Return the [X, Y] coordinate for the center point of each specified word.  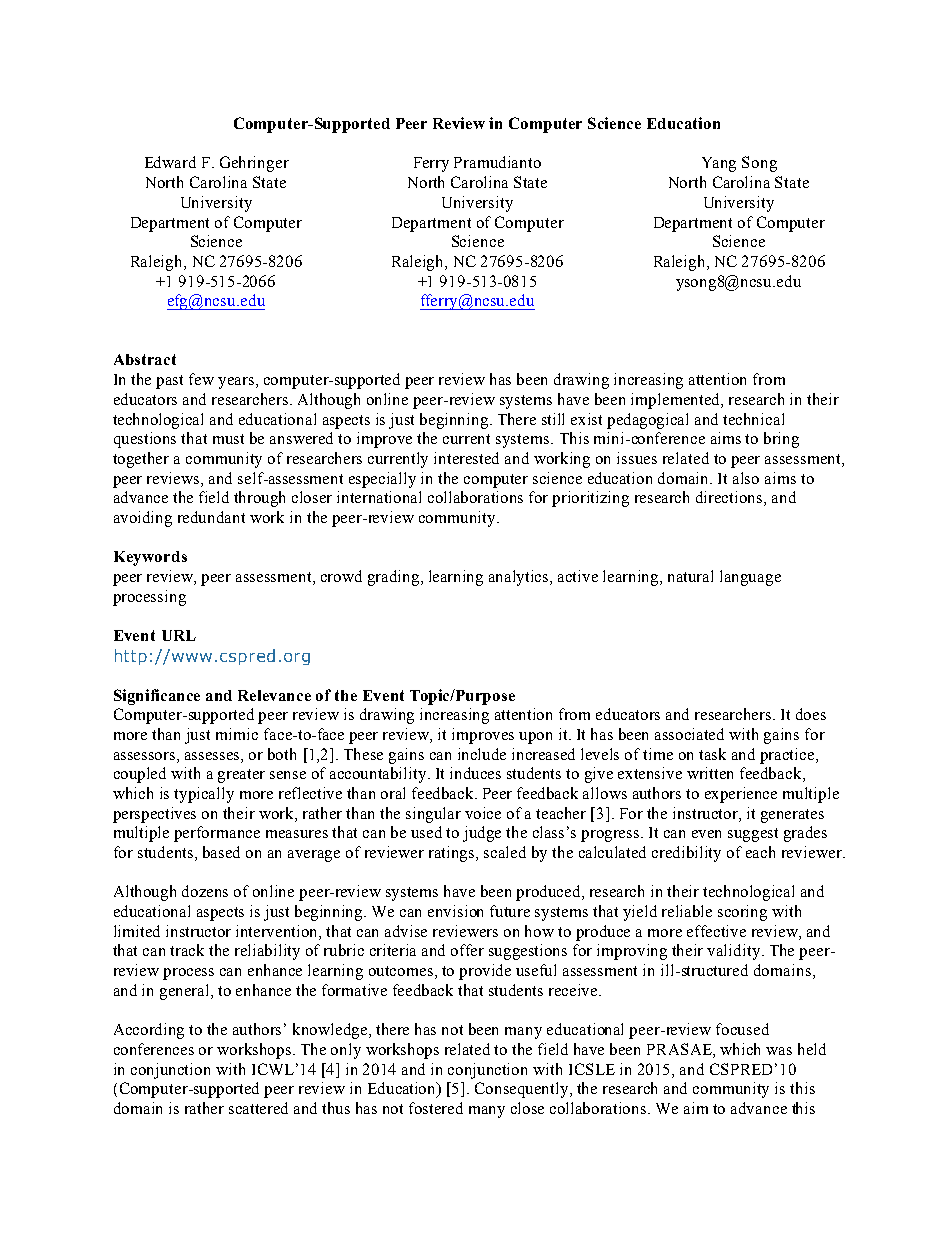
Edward [170, 162]
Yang [719, 164]
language [750, 578]
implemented [677, 401]
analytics [520, 578]
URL [179, 635]
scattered [258, 1108]
